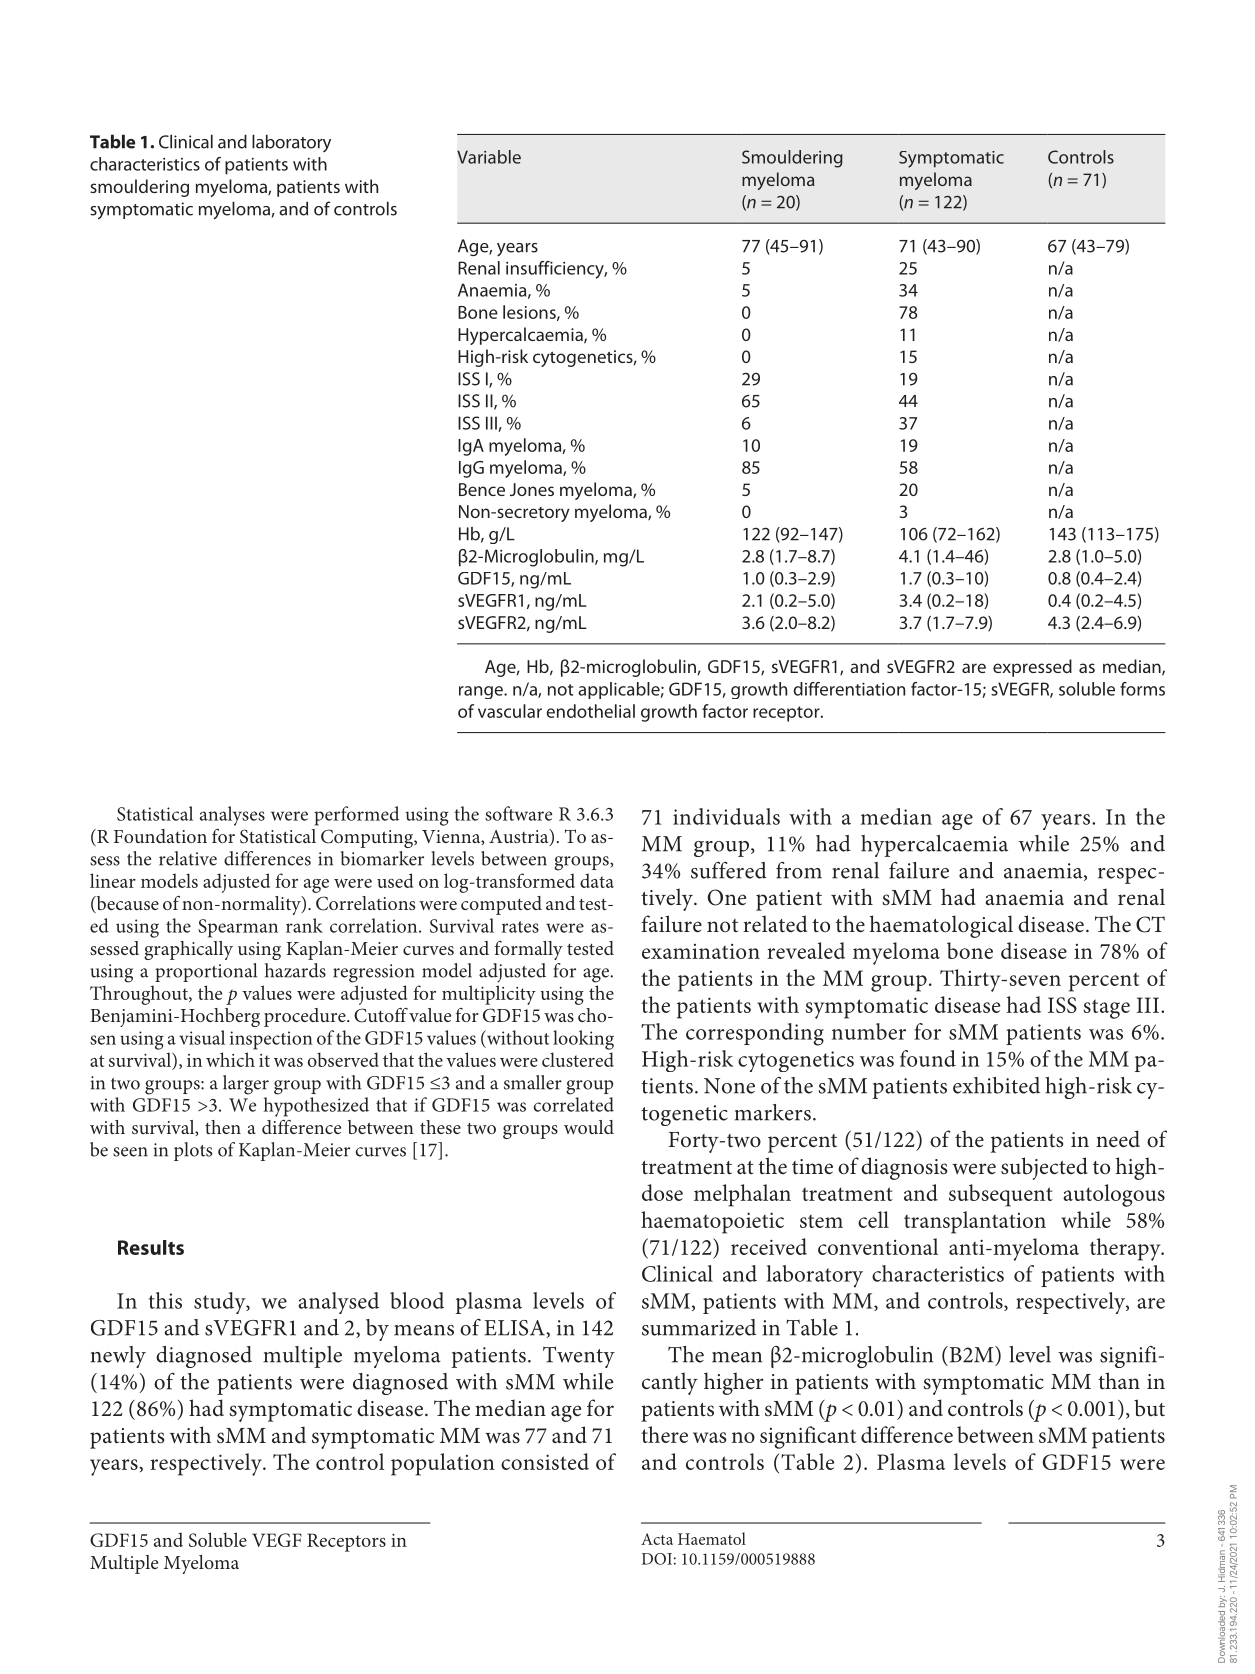 Image resolution: width=1255 pixels, height=1674 pixels. I want to click on relative, so click(188, 858).
